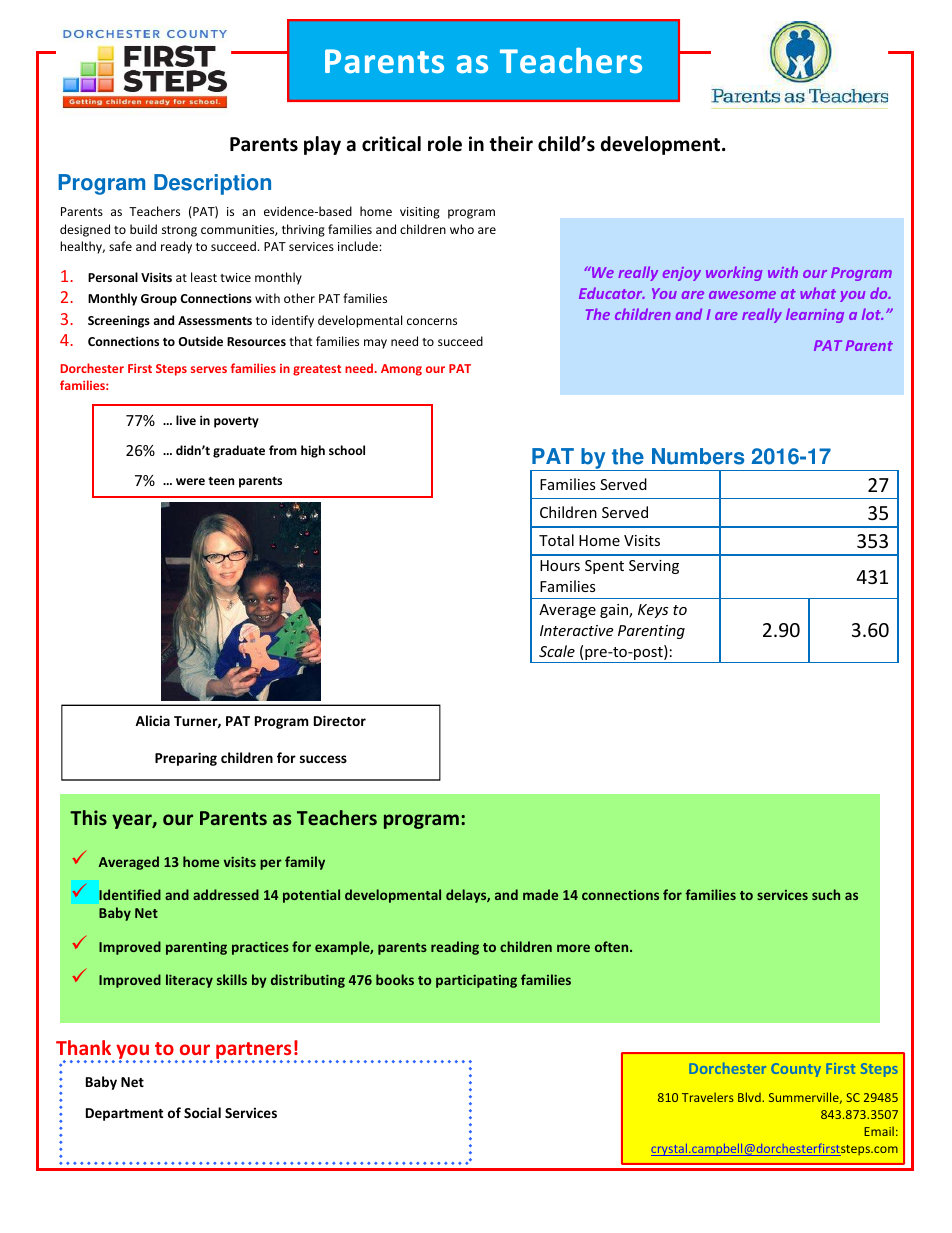  Describe the element at coordinates (653, 611) in the image. I see `Keys` at that location.
